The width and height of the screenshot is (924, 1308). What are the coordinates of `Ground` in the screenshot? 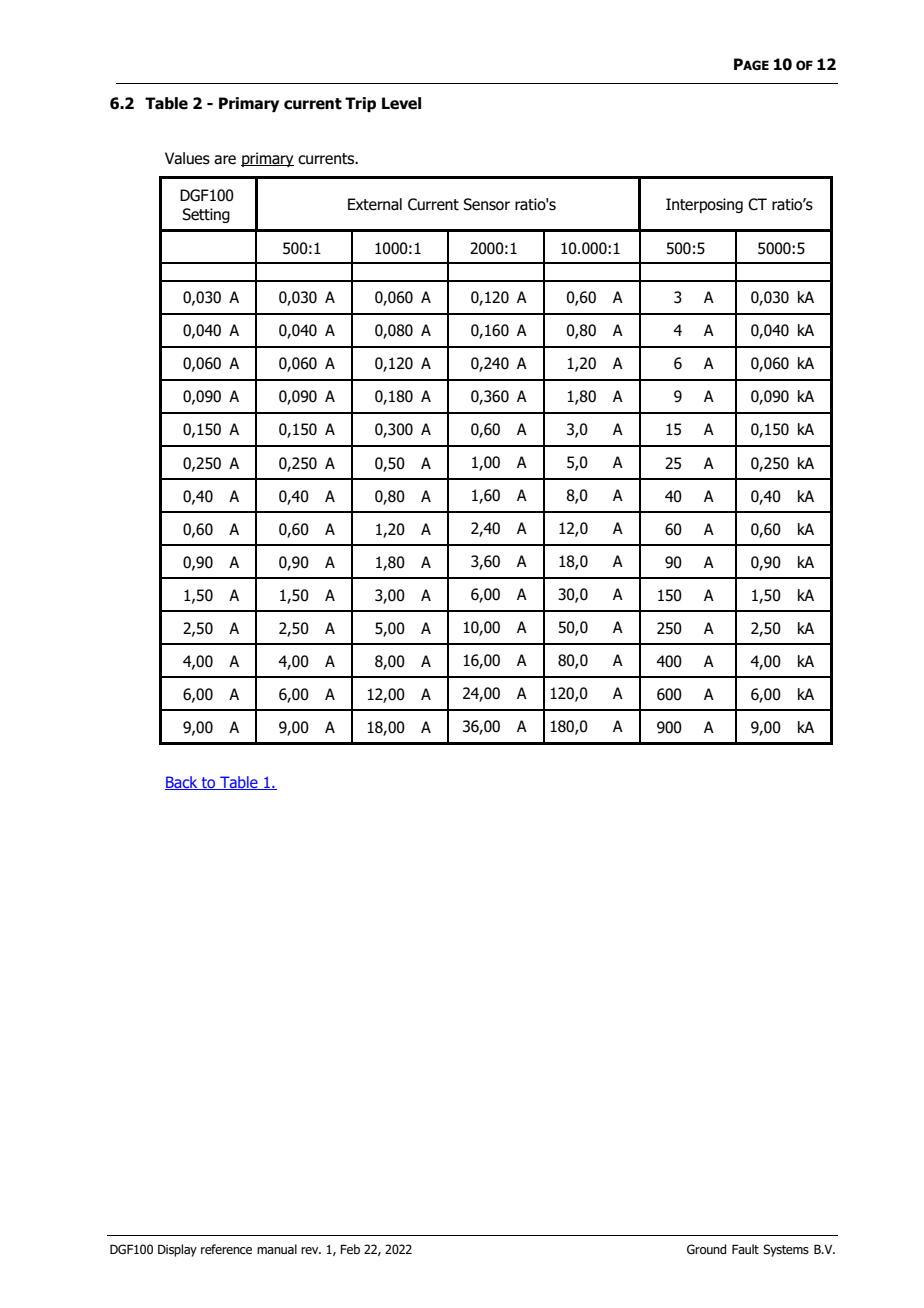 It's located at (706, 1249).
